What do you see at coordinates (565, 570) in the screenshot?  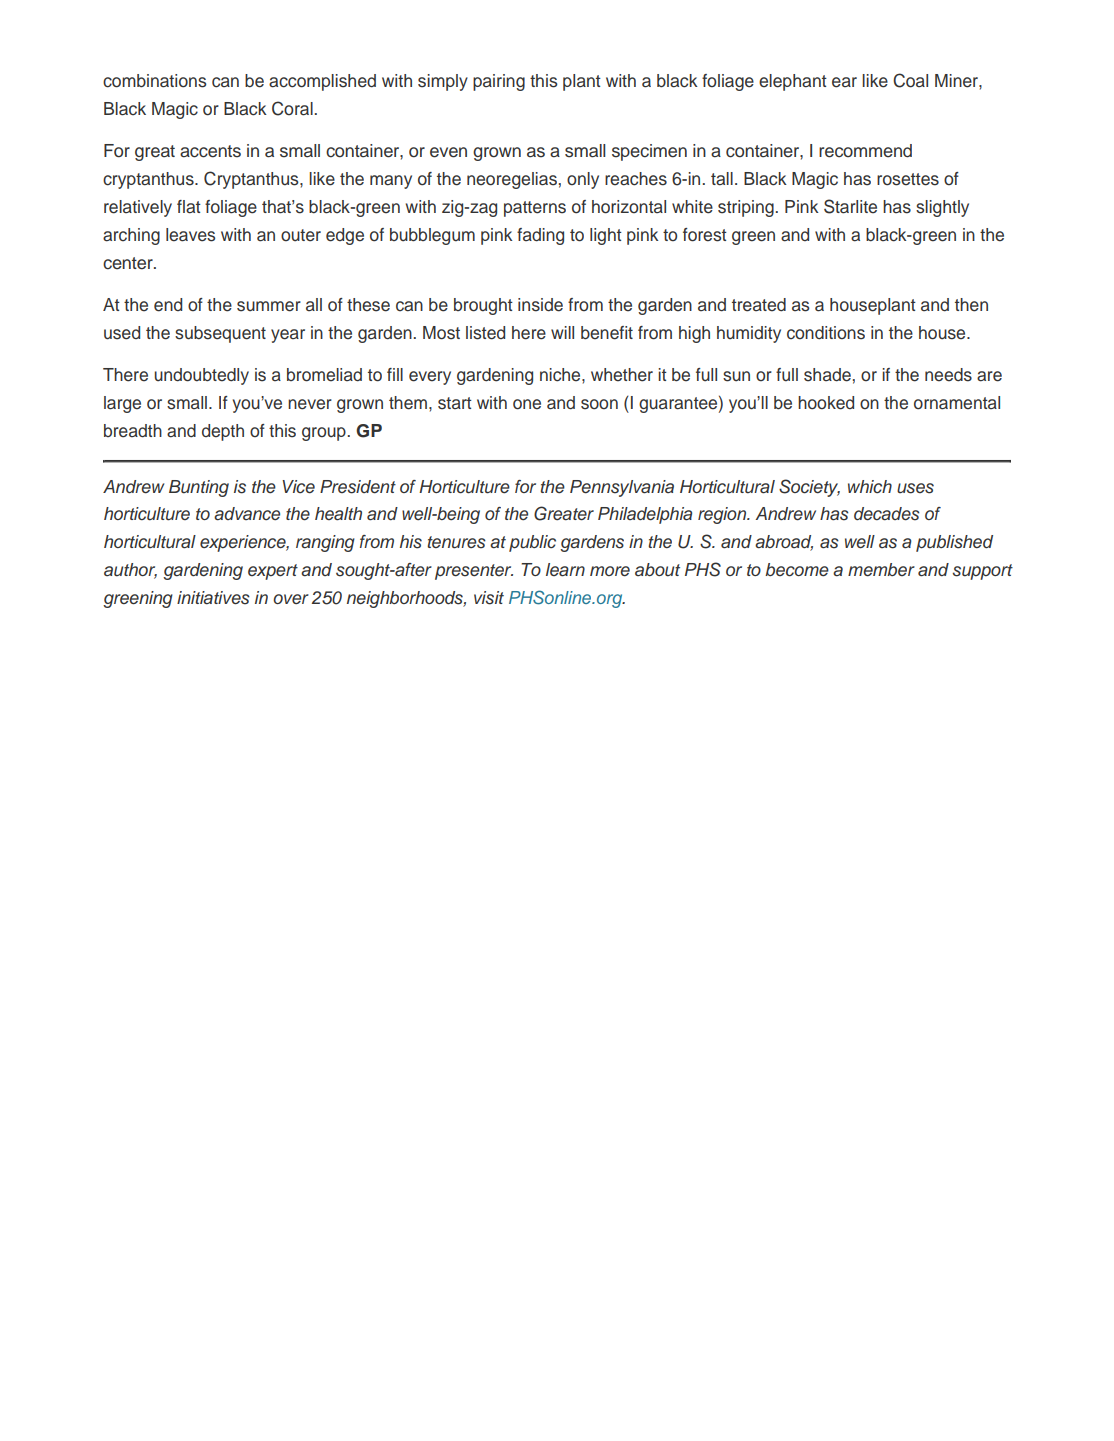 I see `learn` at bounding box center [565, 570].
